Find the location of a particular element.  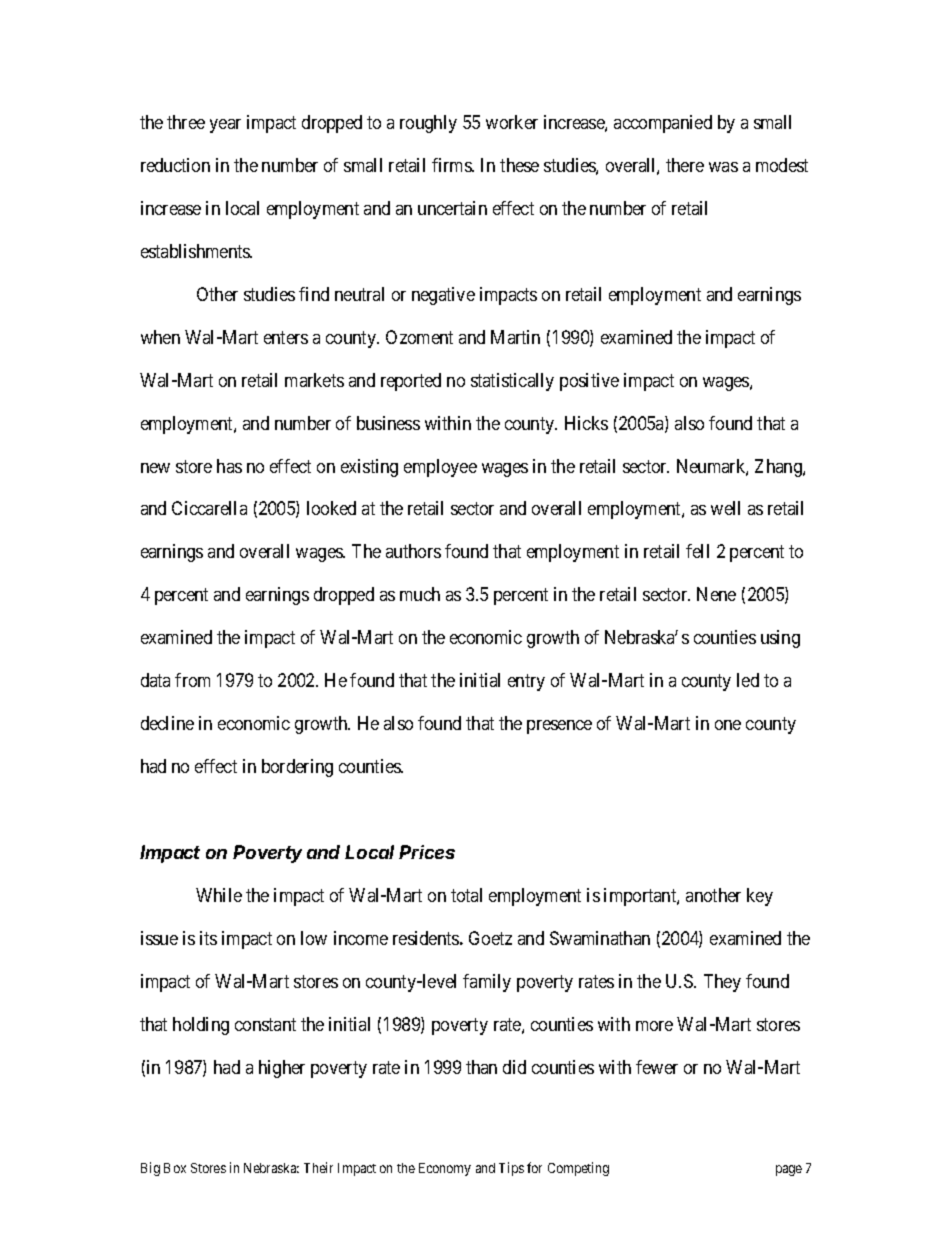

from is located at coordinates (192, 680).
